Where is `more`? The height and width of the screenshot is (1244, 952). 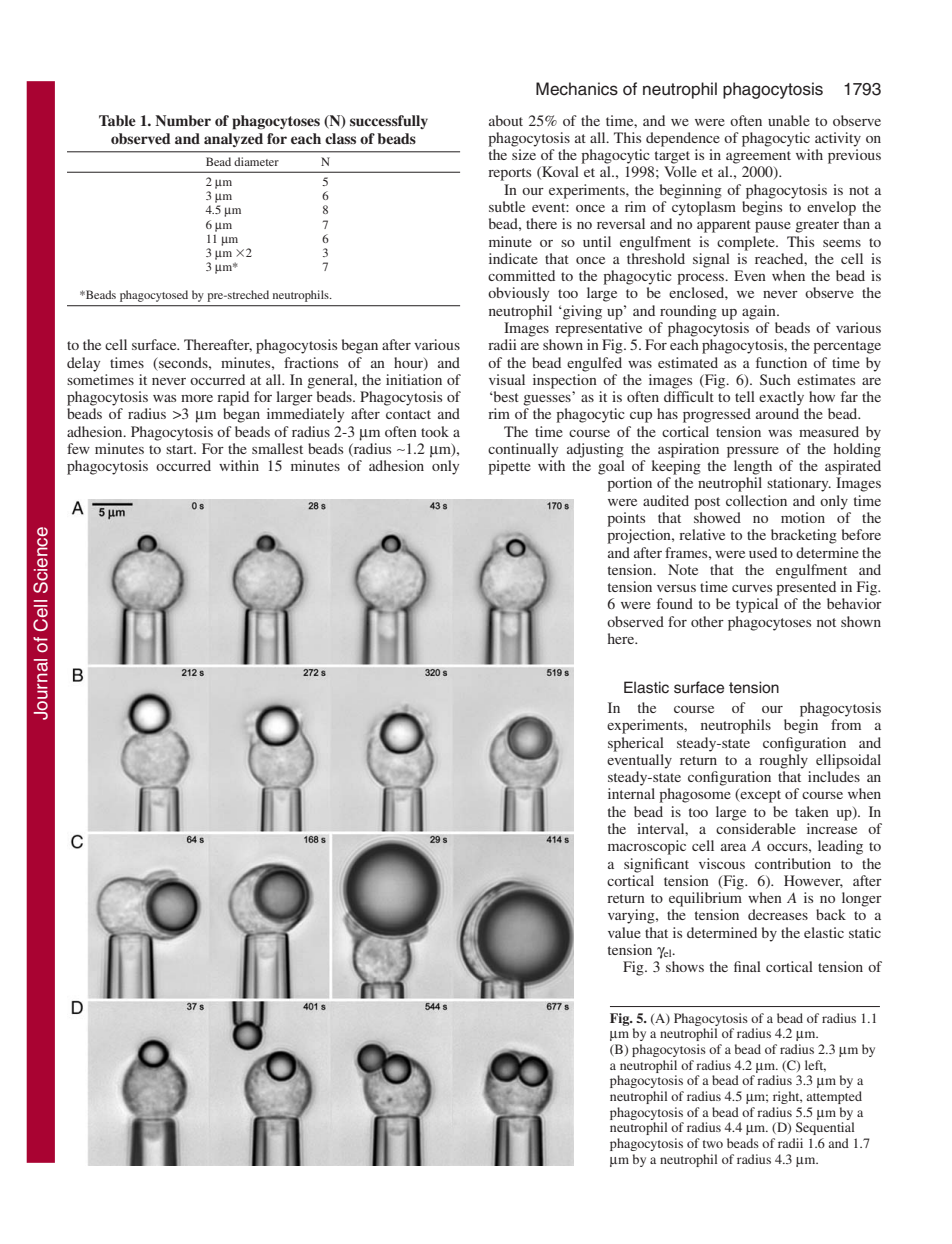
more is located at coordinates (197, 398).
